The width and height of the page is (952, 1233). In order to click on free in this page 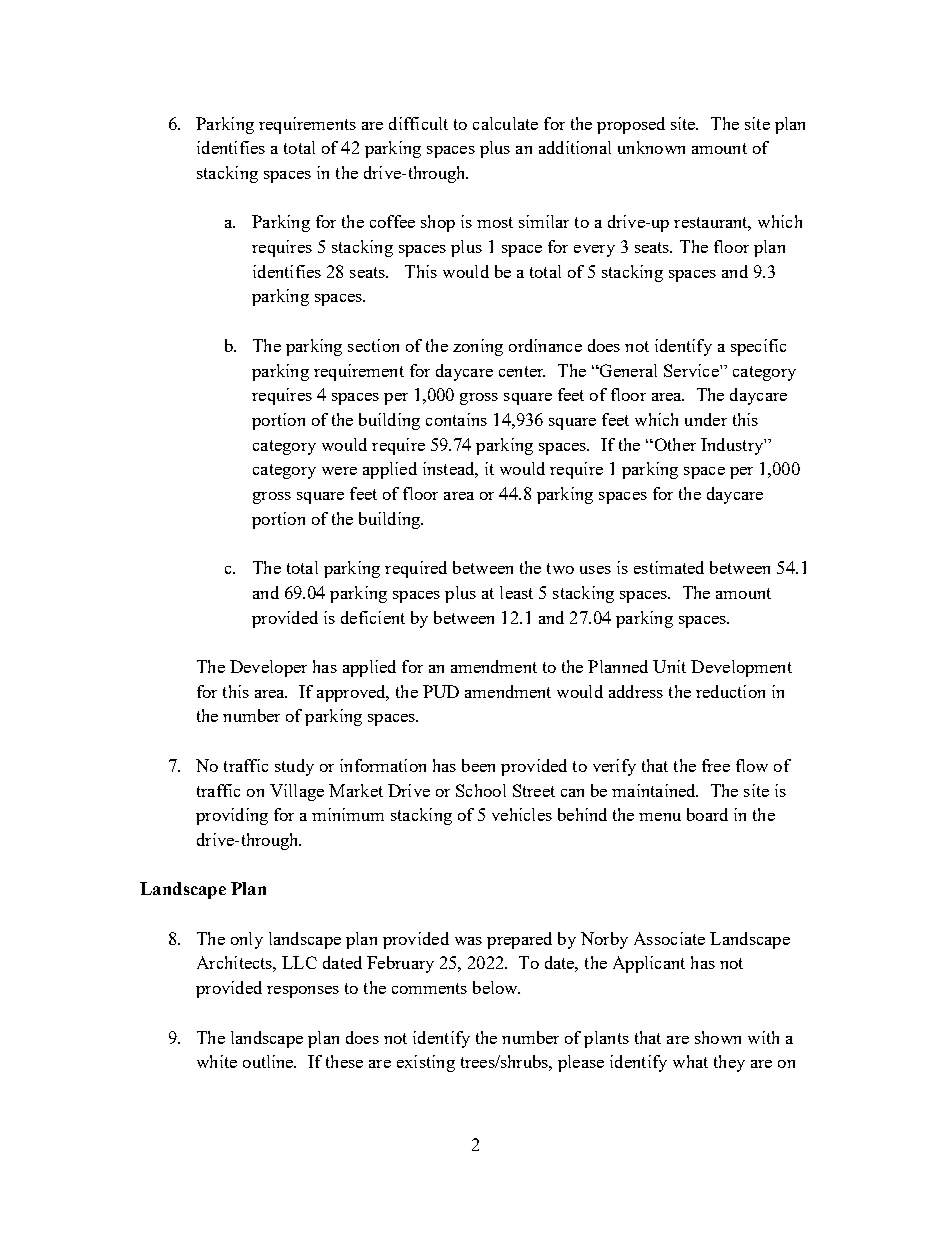, I will do `click(716, 765)`.
